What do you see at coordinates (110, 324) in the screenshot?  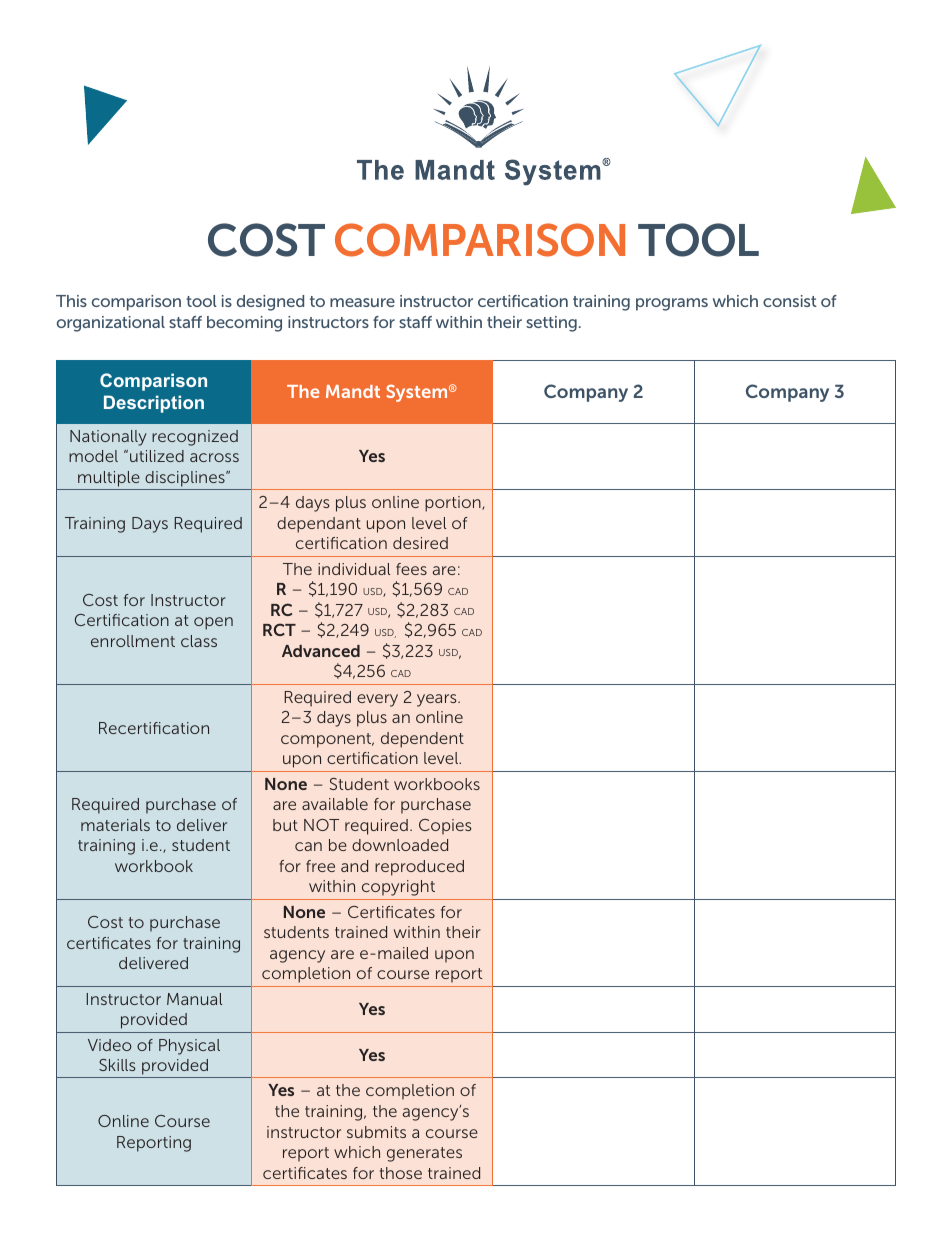 I see `organizational` at bounding box center [110, 324].
